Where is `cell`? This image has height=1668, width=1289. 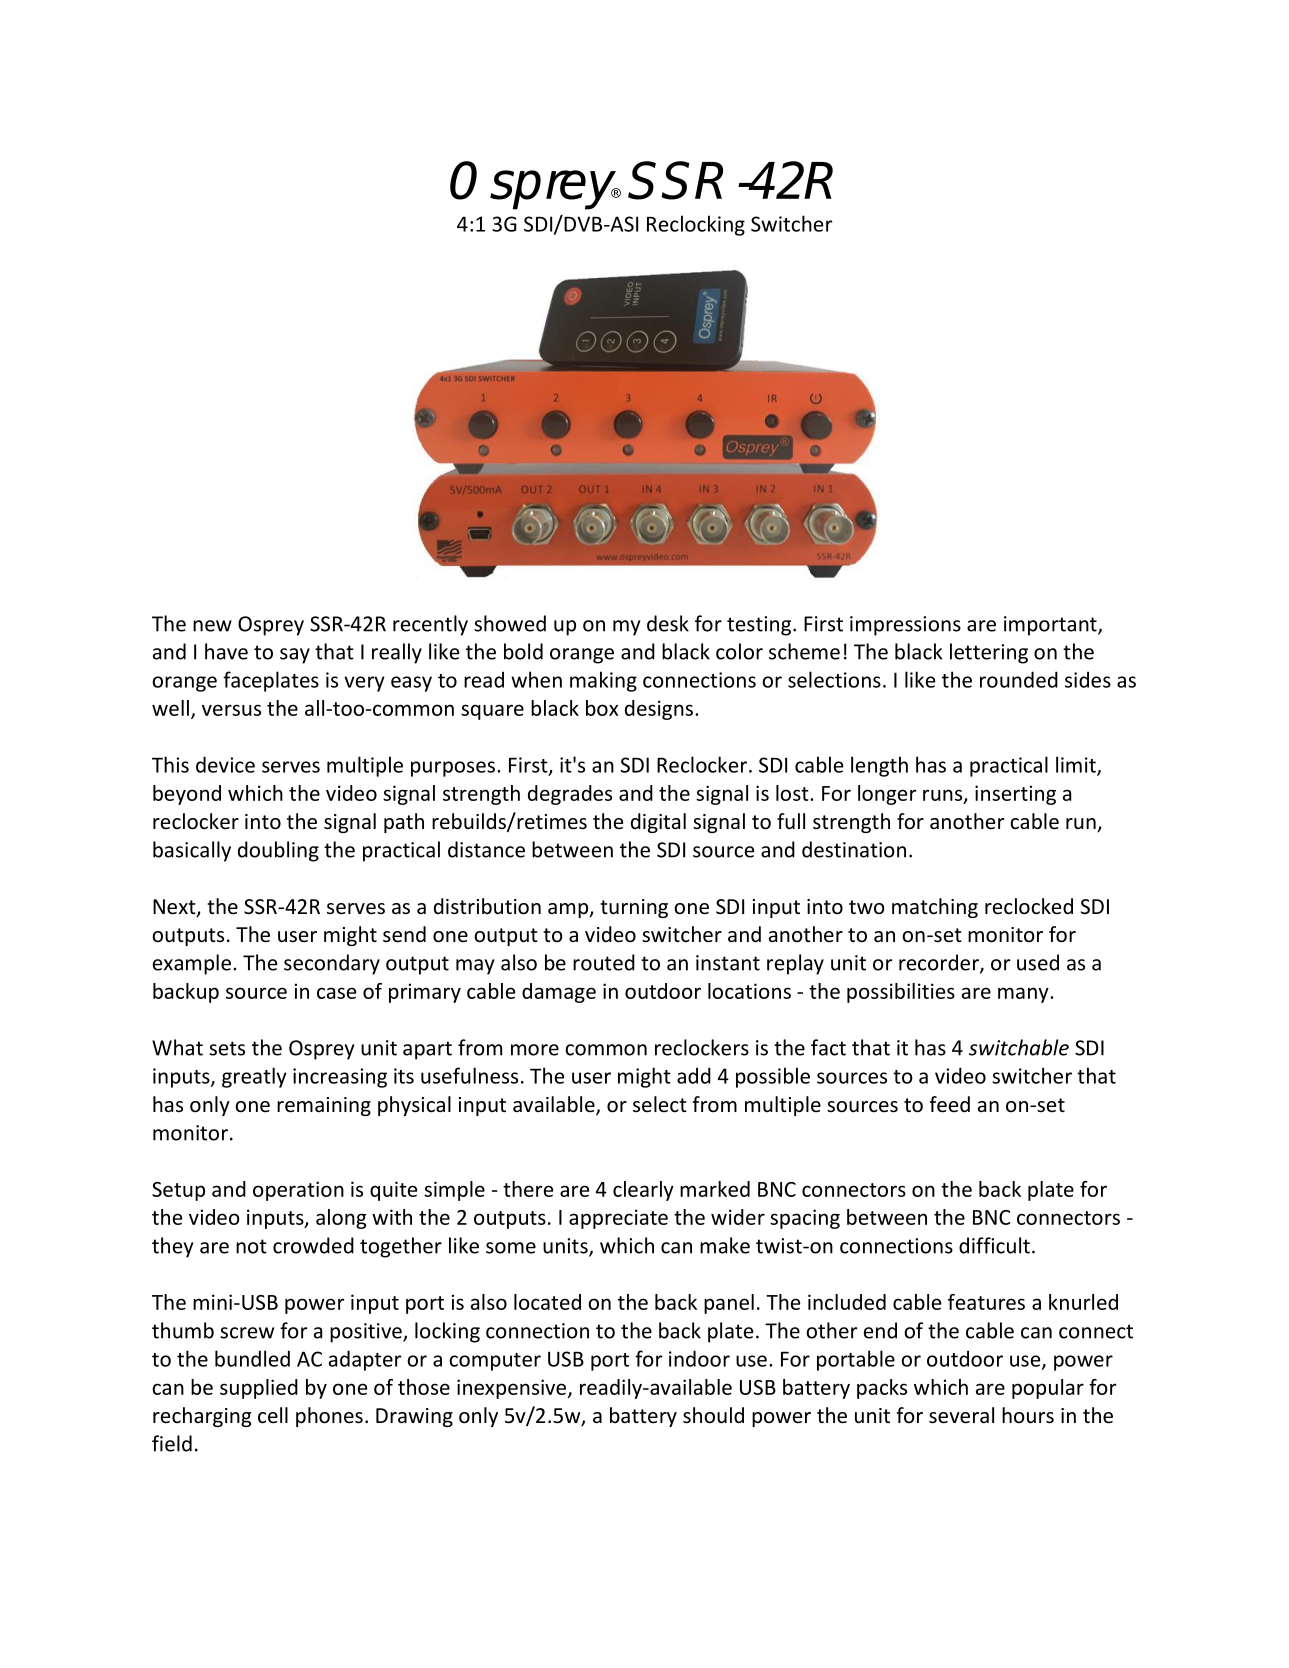
cell is located at coordinates (273, 1415).
